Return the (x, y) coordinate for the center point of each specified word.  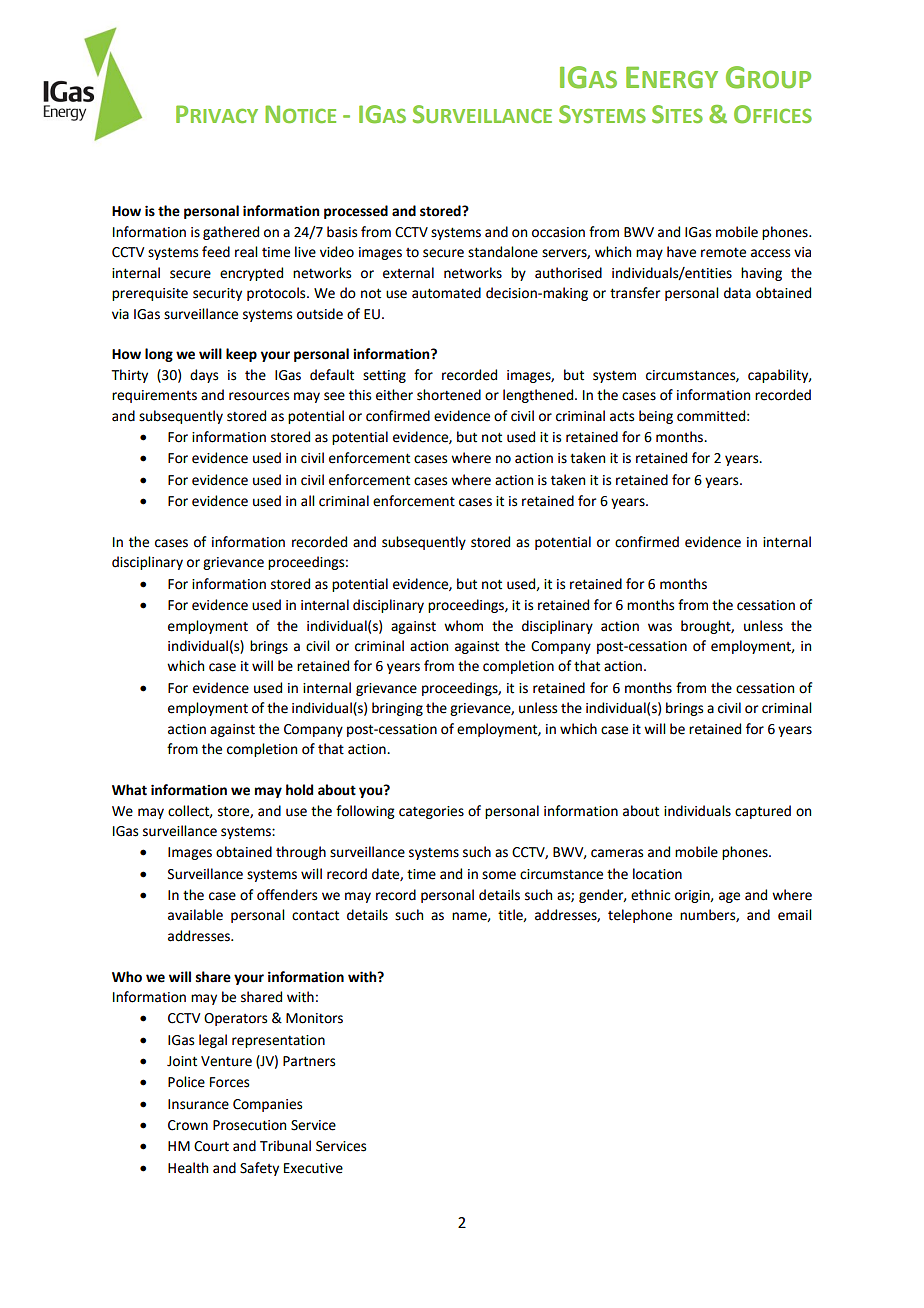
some (499, 875)
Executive (313, 1168)
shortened (449, 395)
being (656, 417)
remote (723, 252)
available (195, 915)
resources (259, 396)
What (129, 790)
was (660, 627)
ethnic (650, 895)
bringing (397, 709)
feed (216, 252)
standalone (503, 252)
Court (211, 1146)
